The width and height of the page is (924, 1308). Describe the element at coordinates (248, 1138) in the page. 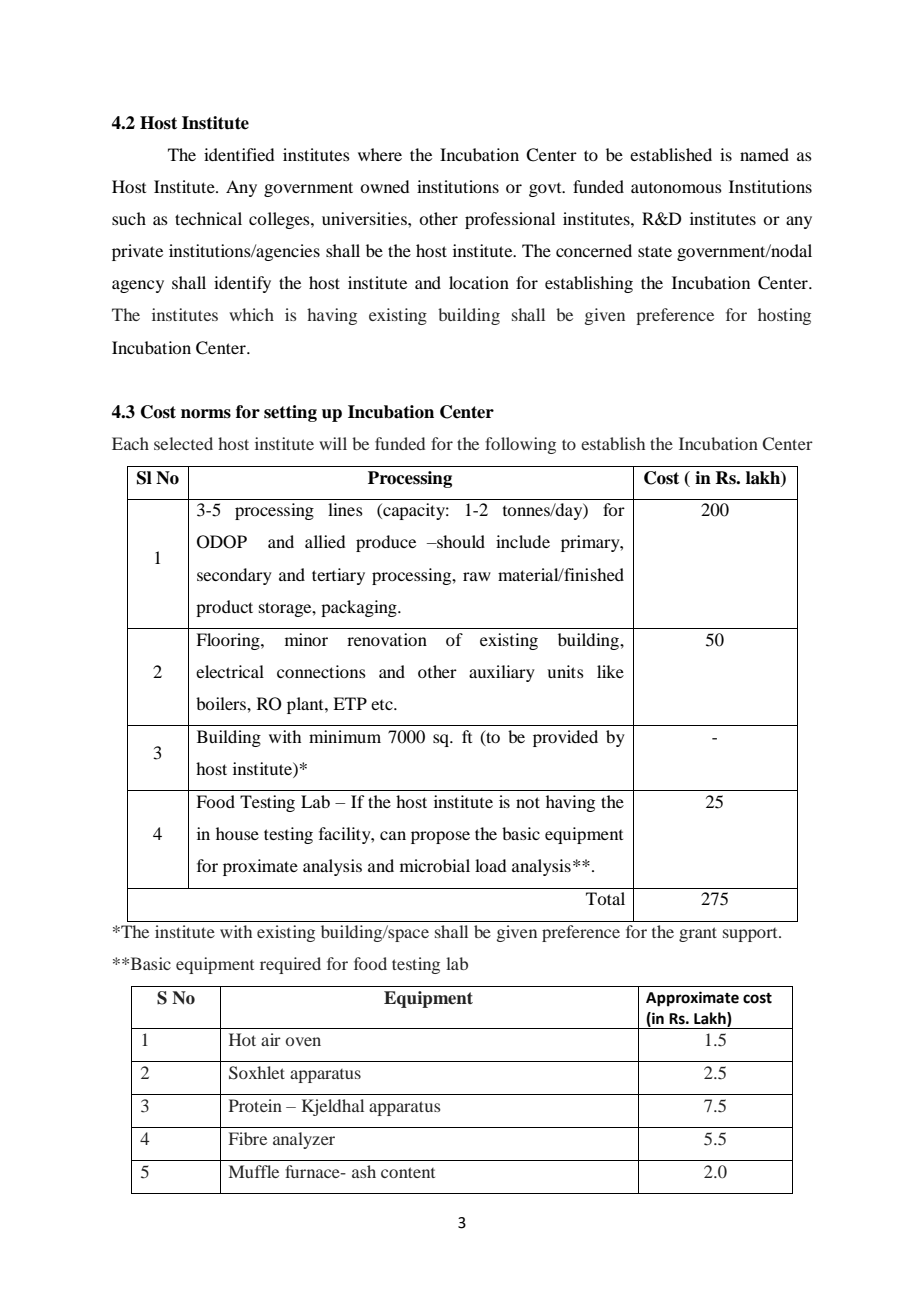

I see `Fibre` at that location.
